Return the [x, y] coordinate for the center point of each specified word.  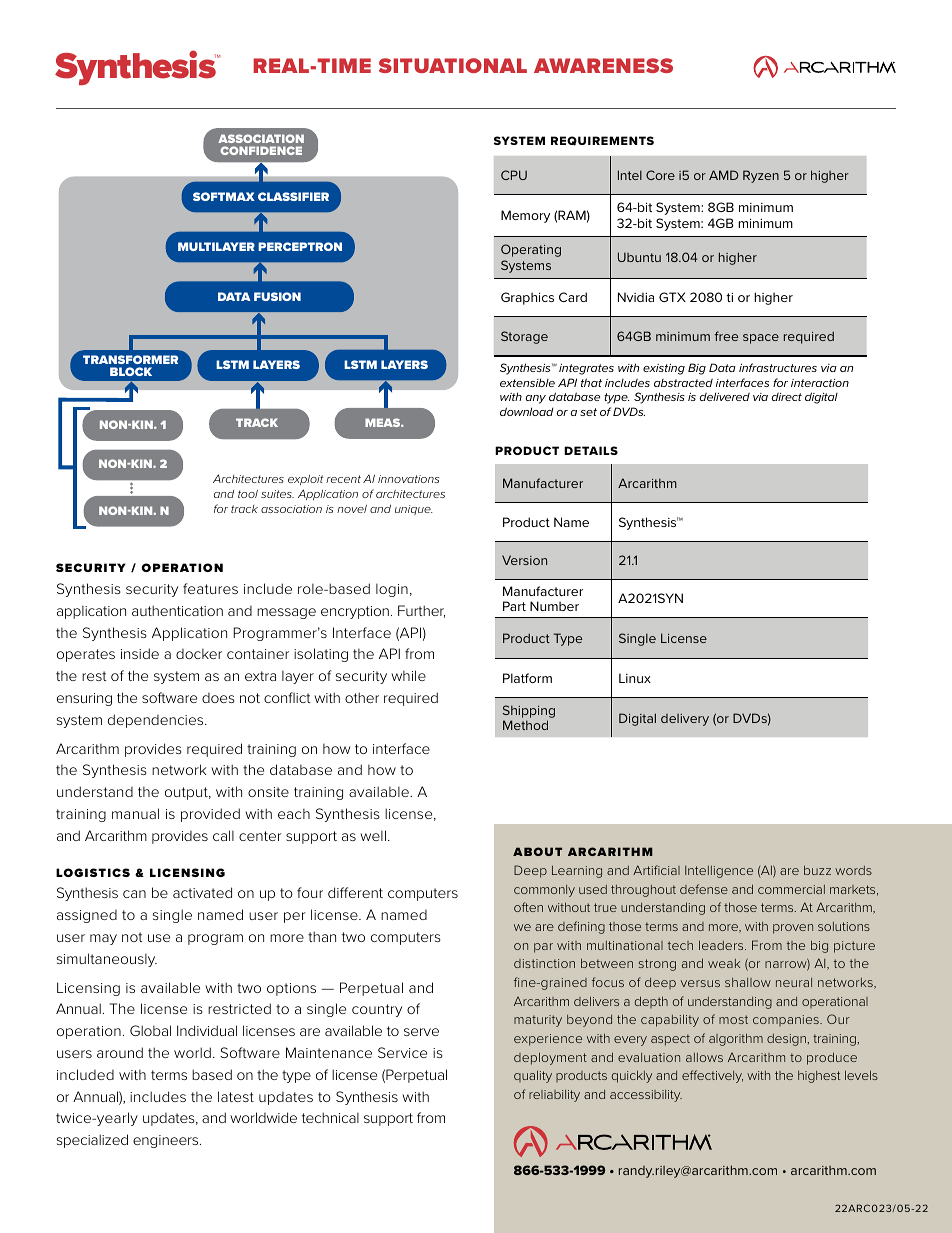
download [527, 411]
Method [525, 725]
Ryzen [761, 176]
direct [786, 397]
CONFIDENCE [261, 150]
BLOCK [131, 371]
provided [210, 815]
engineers [167, 1141]
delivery [685, 720]
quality [533, 1076]
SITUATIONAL [453, 65]
